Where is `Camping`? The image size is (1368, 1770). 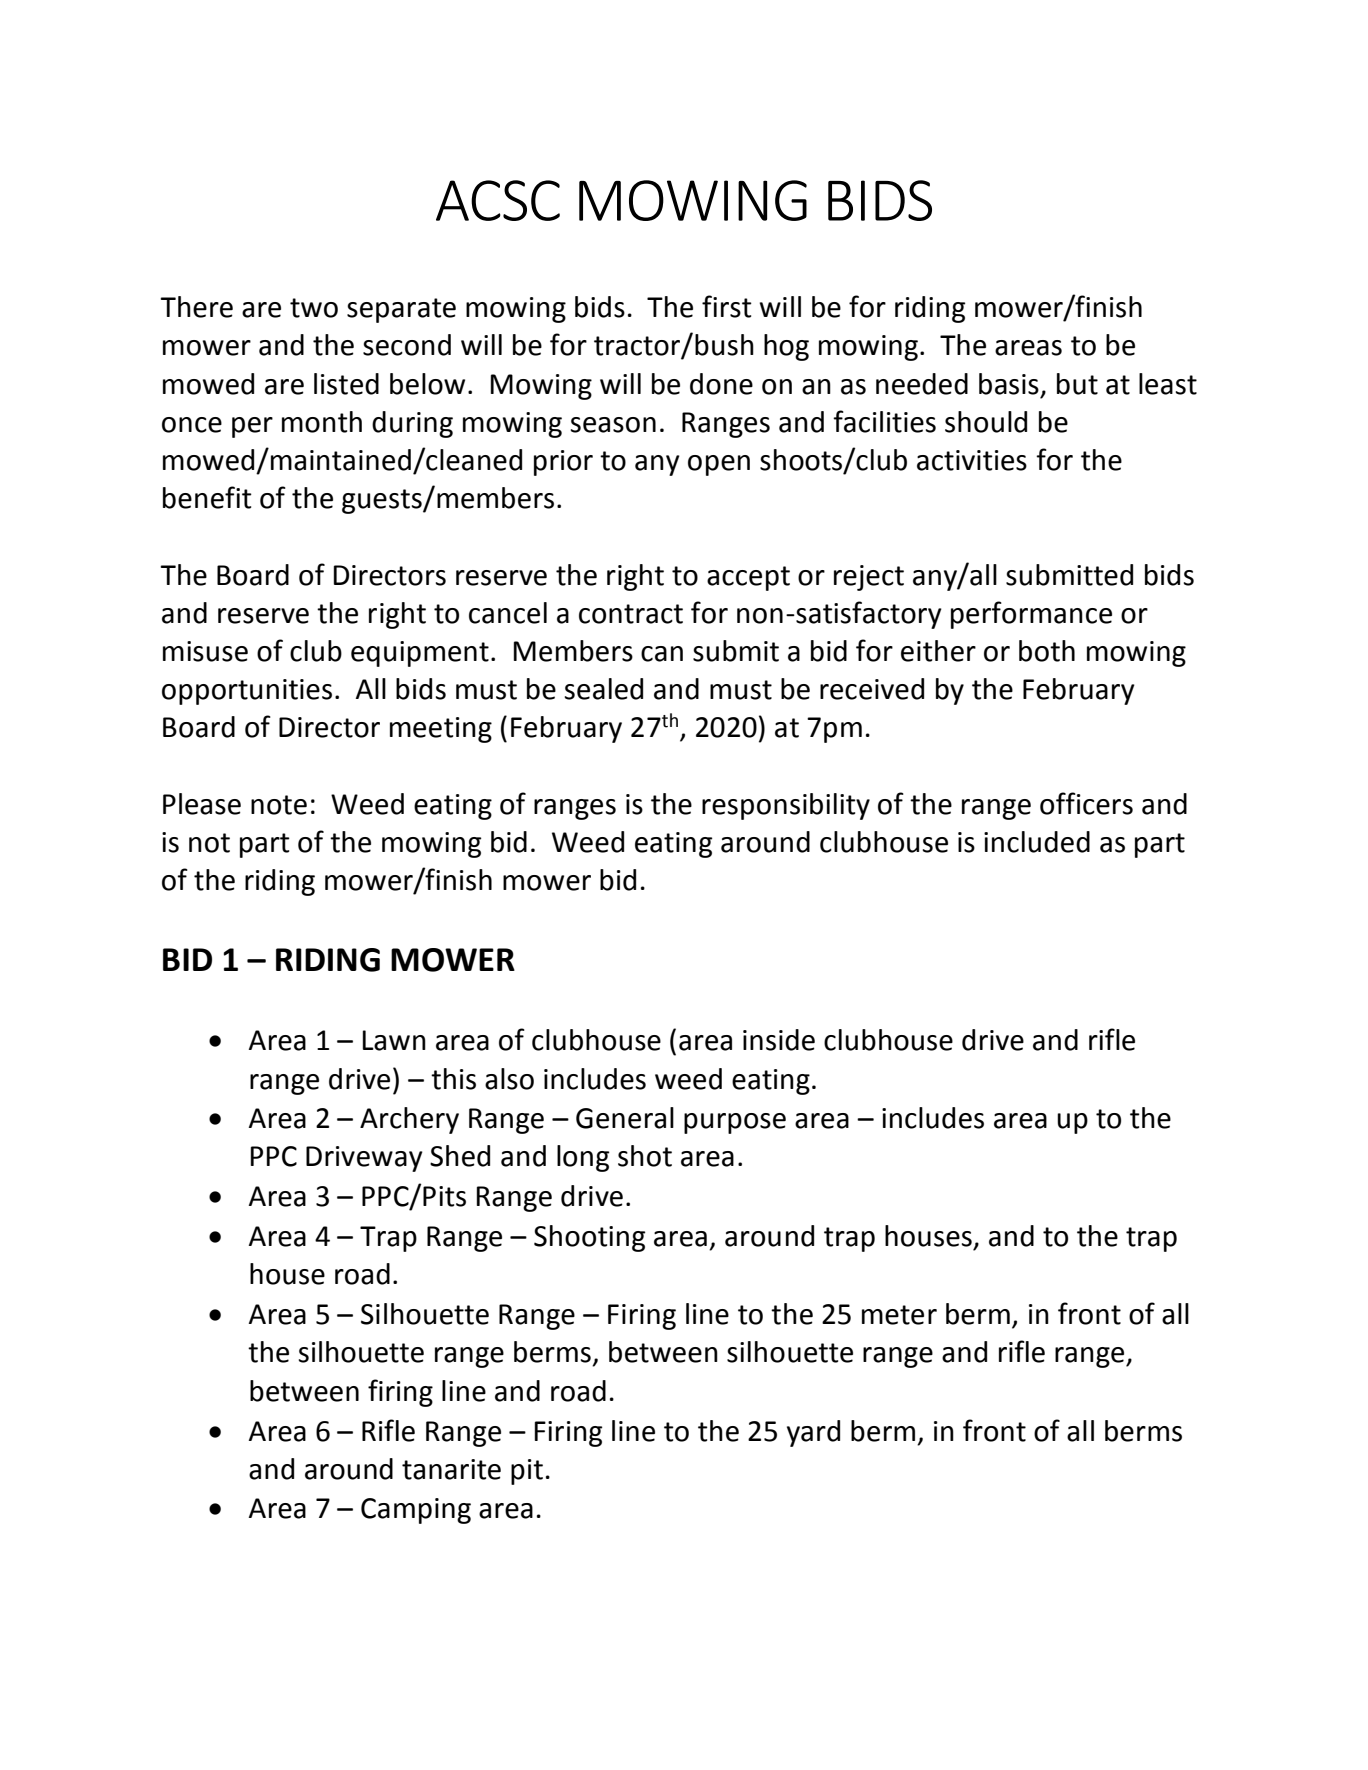 Camping is located at coordinates (416, 1511).
